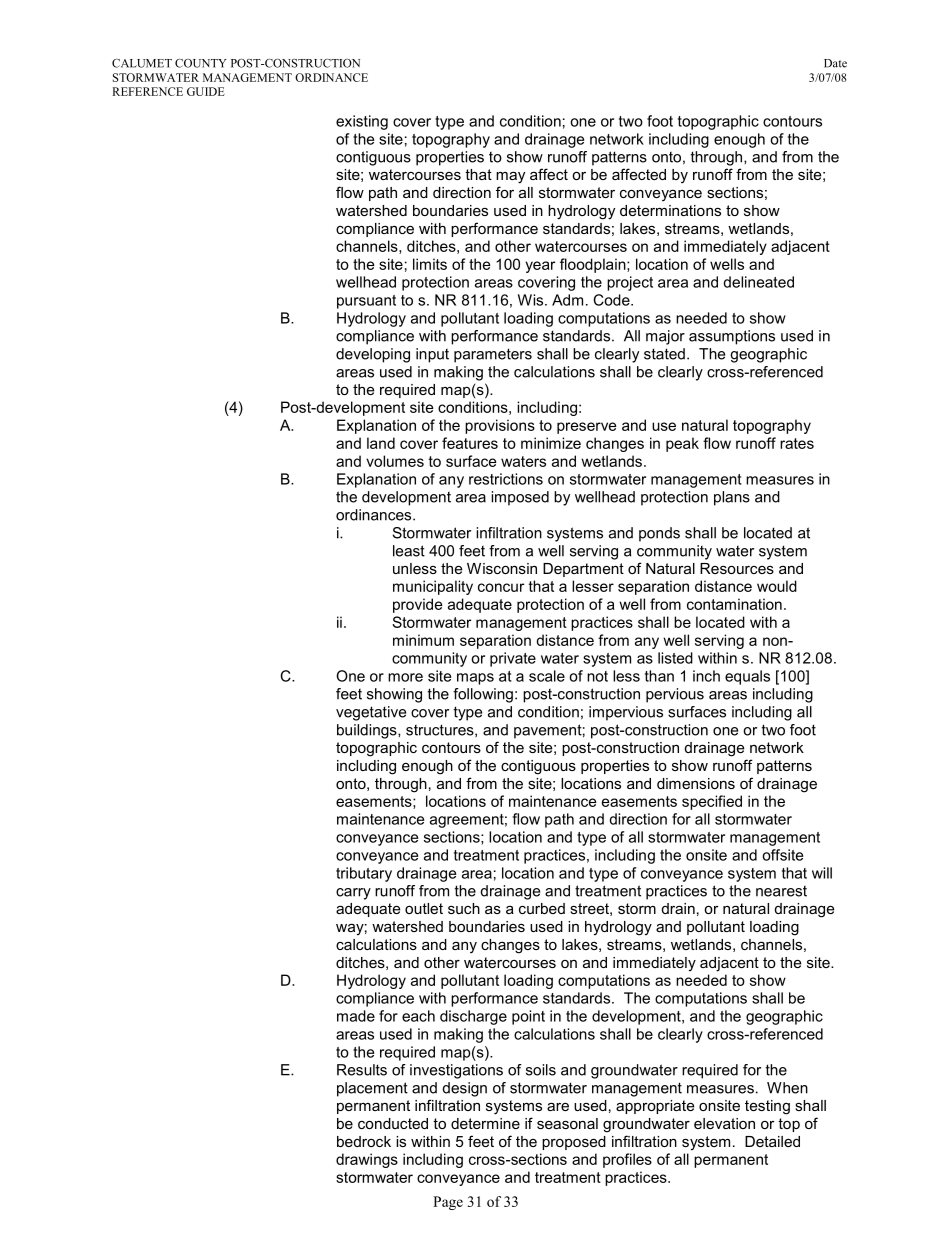  What do you see at coordinates (732, 498) in the screenshot?
I see `plans` at bounding box center [732, 498].
